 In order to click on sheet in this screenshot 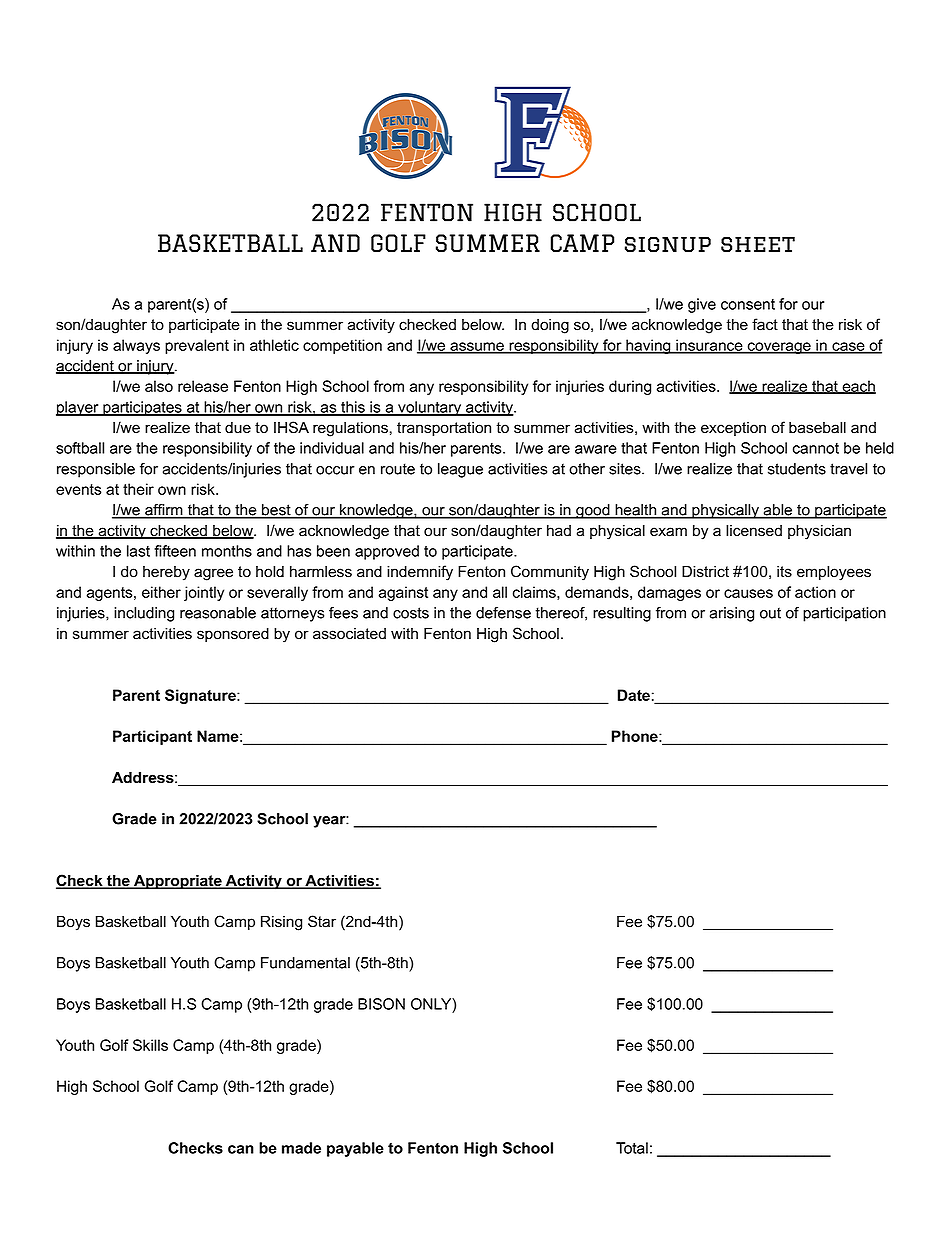, I will do `click(758, 244)`.
